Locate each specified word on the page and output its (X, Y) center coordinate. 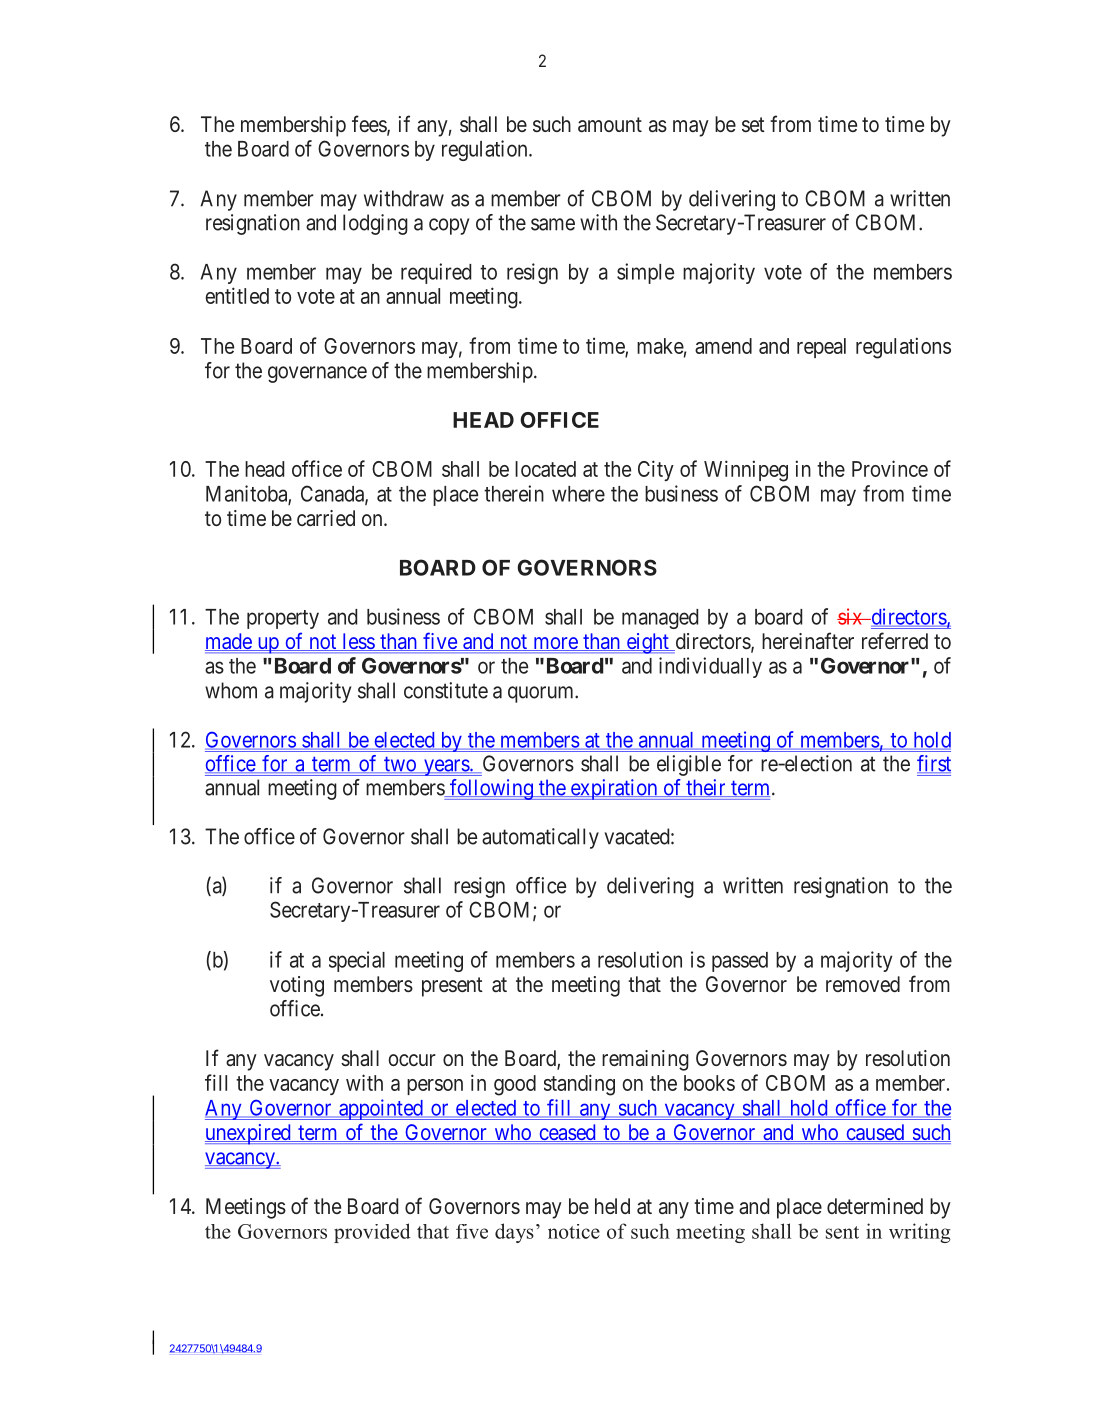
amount (610, 125)
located (545, 469)
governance (317, 374)
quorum (542, 694)
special (357, 961)
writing (920, 1233)
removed (863, 984)
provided (372, 1233)
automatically (540, 838)
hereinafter (808, 641)
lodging (375, 224)
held (612, 1206)
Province (890, 468)
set (753, 124)
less (358, 642)
